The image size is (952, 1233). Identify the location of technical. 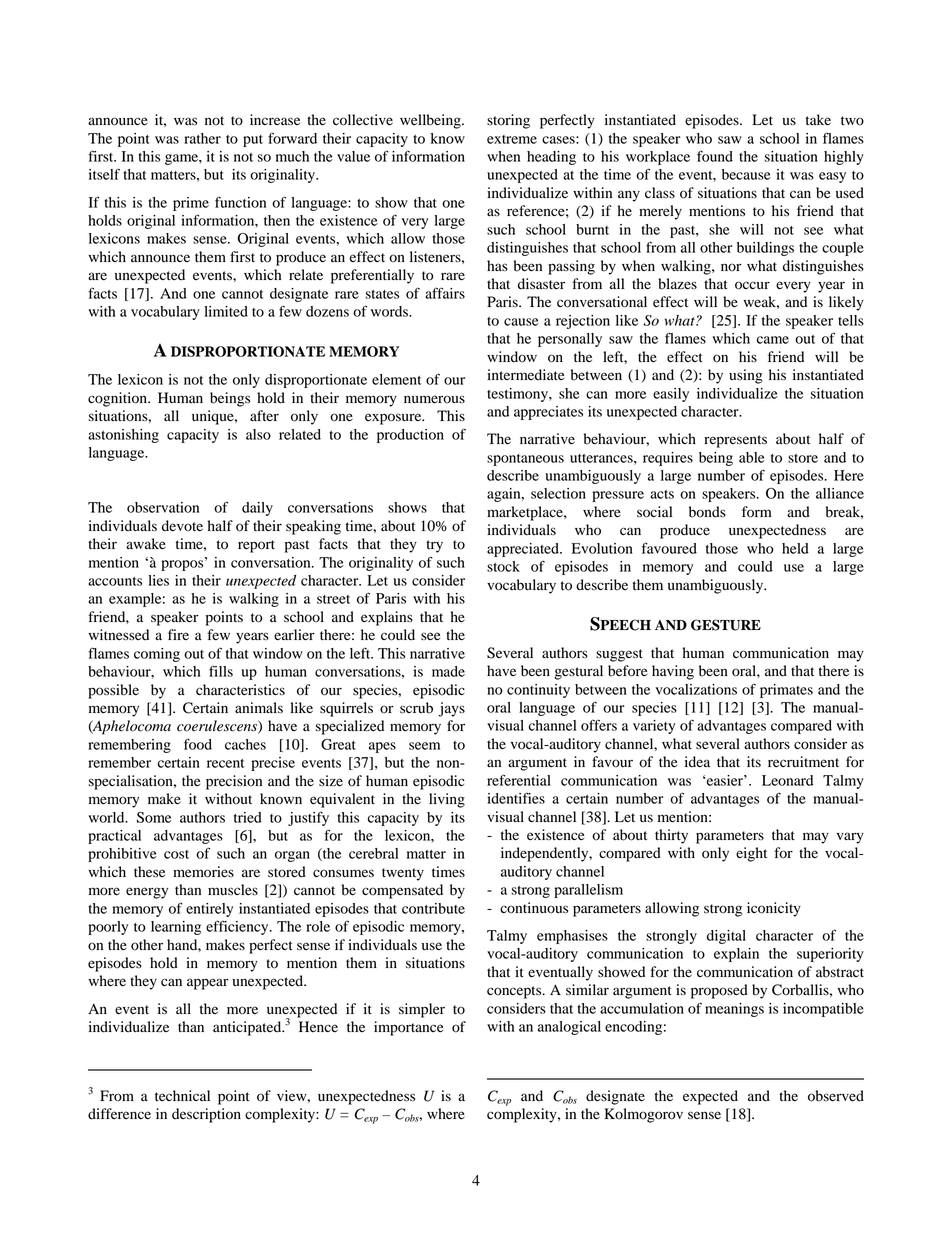
(182, 1095).
